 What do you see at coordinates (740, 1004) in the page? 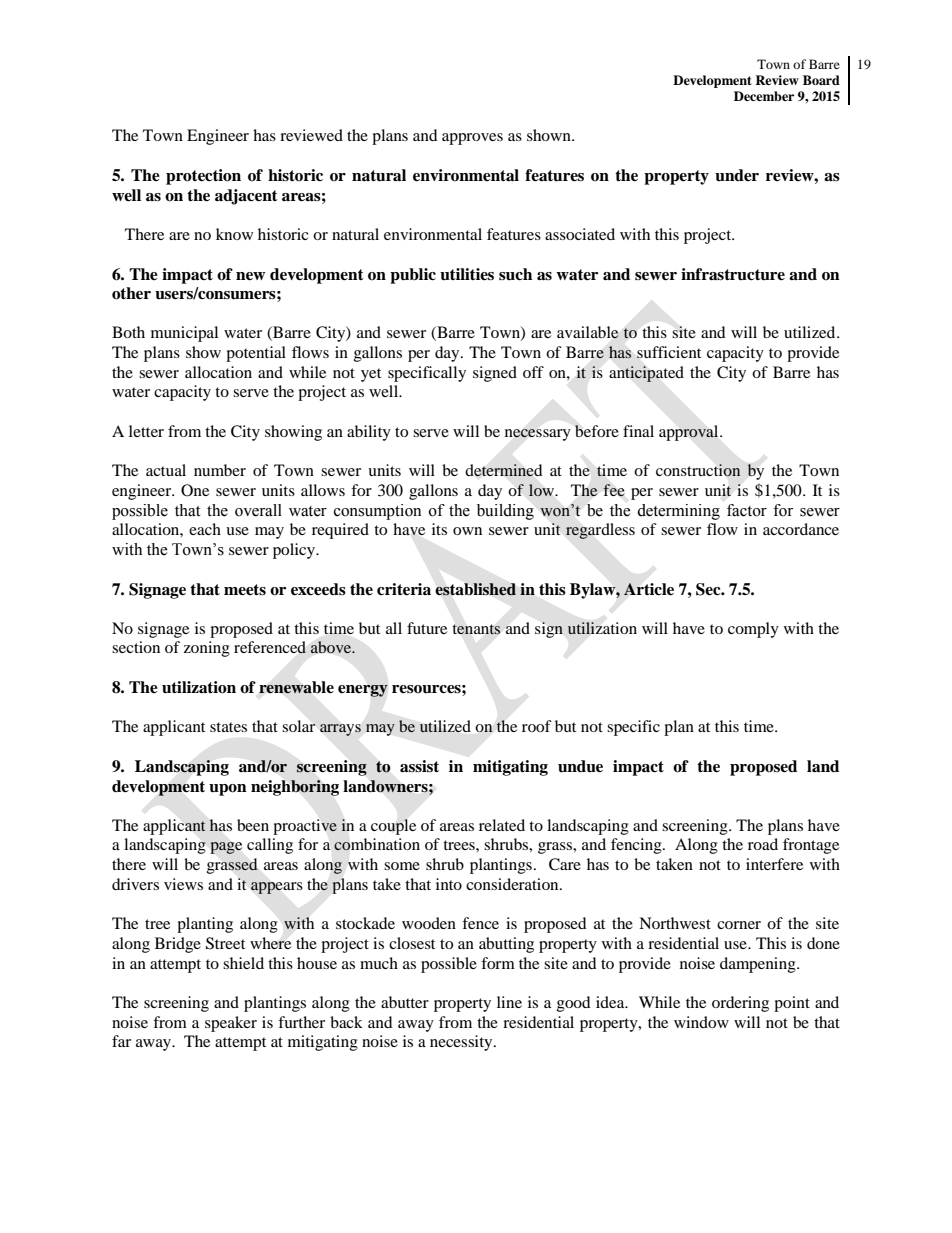
I see `ordering` at bounding box center [740, 1004].
